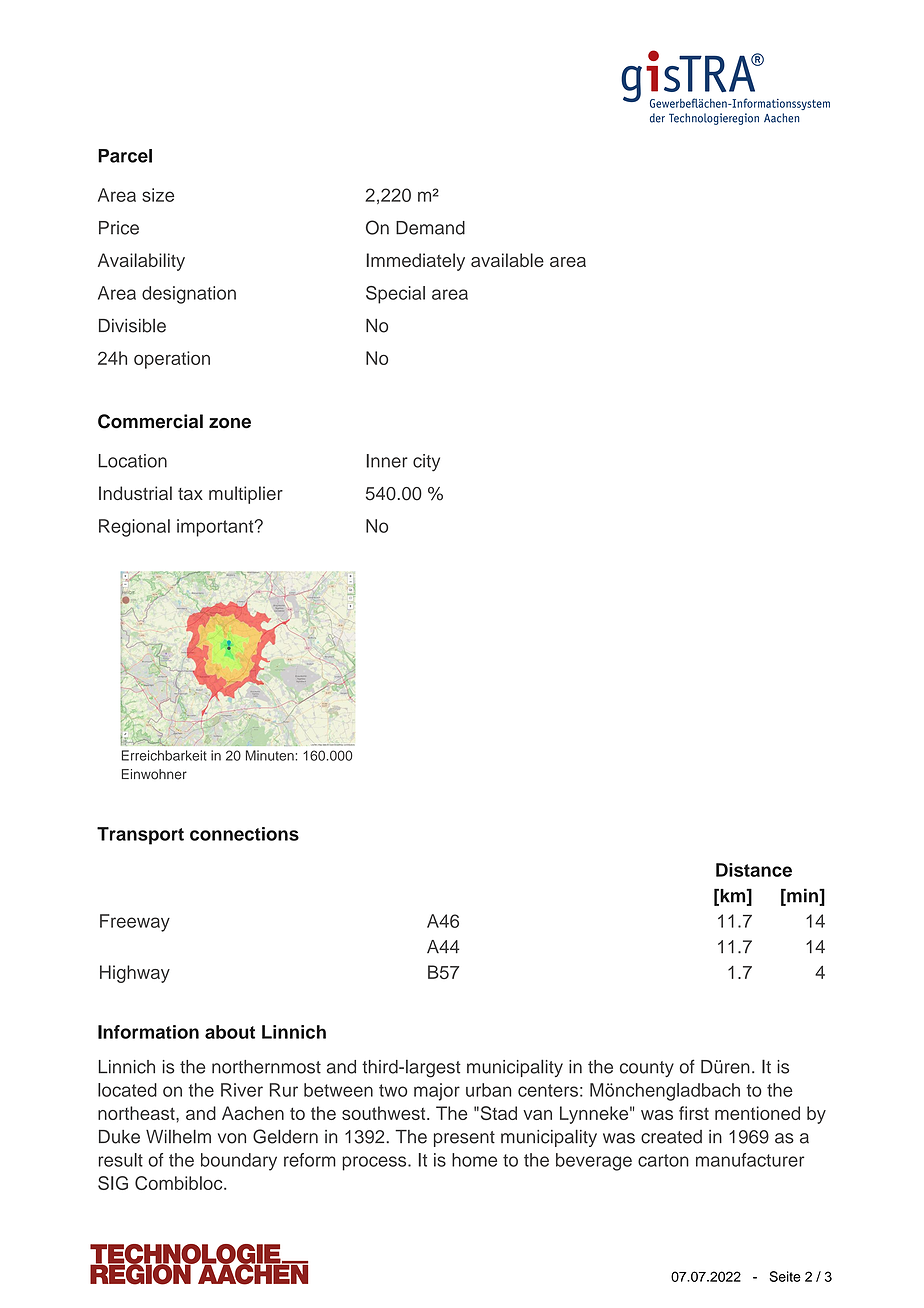 The height and width of the screenshot is (1308, 924). I want to click on Seite, so click(785, 1276).
